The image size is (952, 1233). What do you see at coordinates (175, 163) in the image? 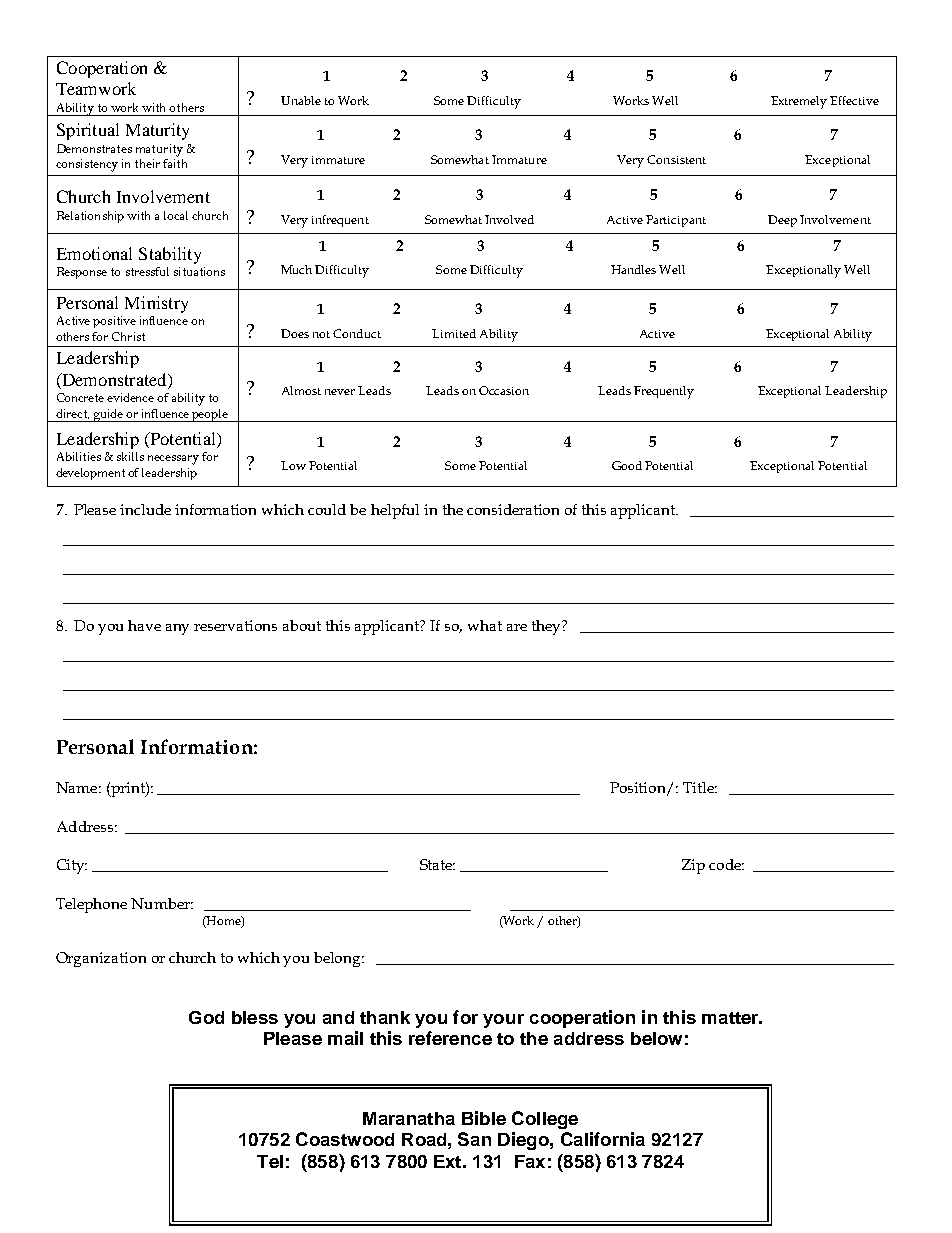
I see `faith` at bounding box center [175, 163].
